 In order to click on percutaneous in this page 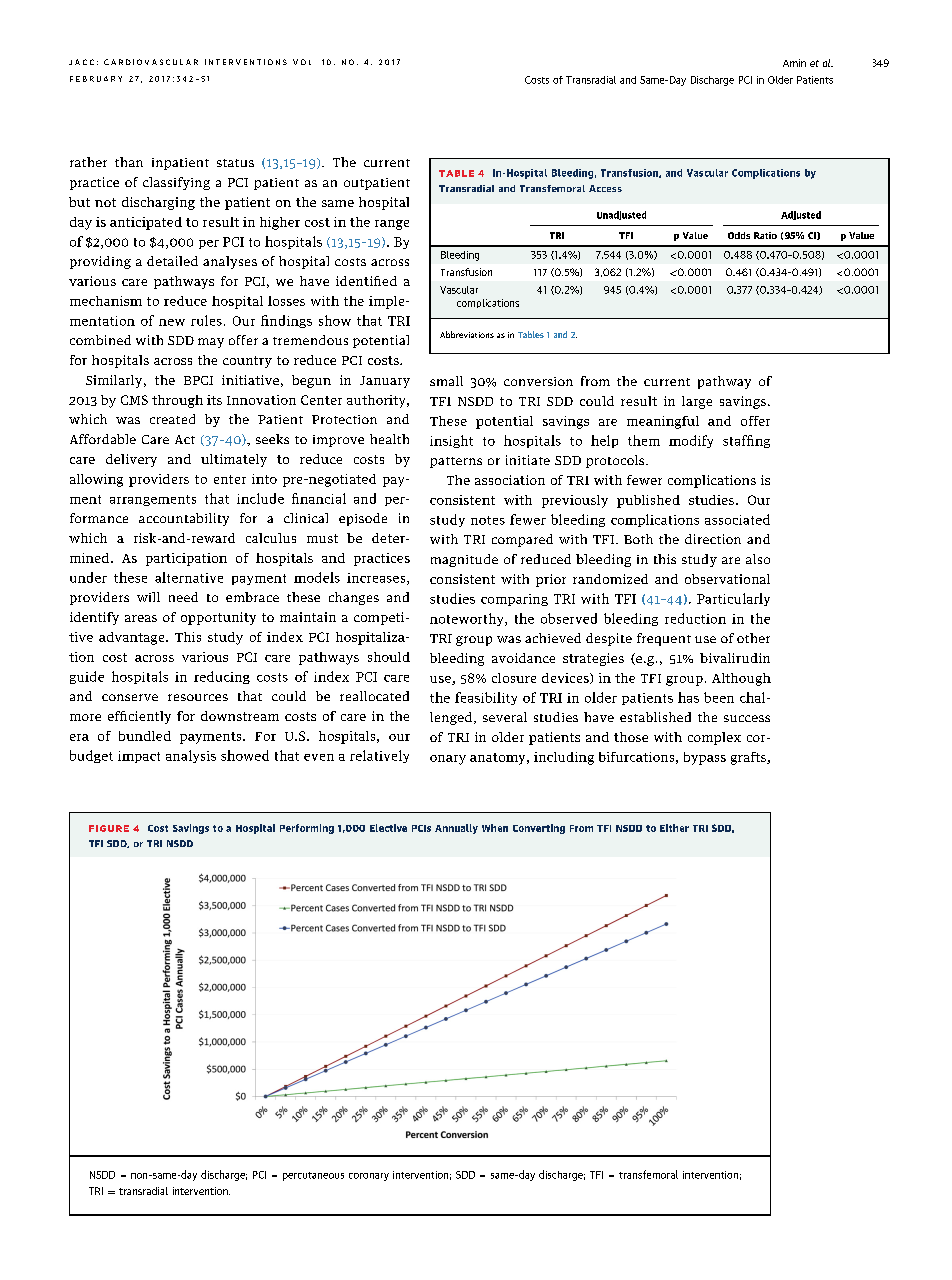, I will do `click(313, 1176)`.
